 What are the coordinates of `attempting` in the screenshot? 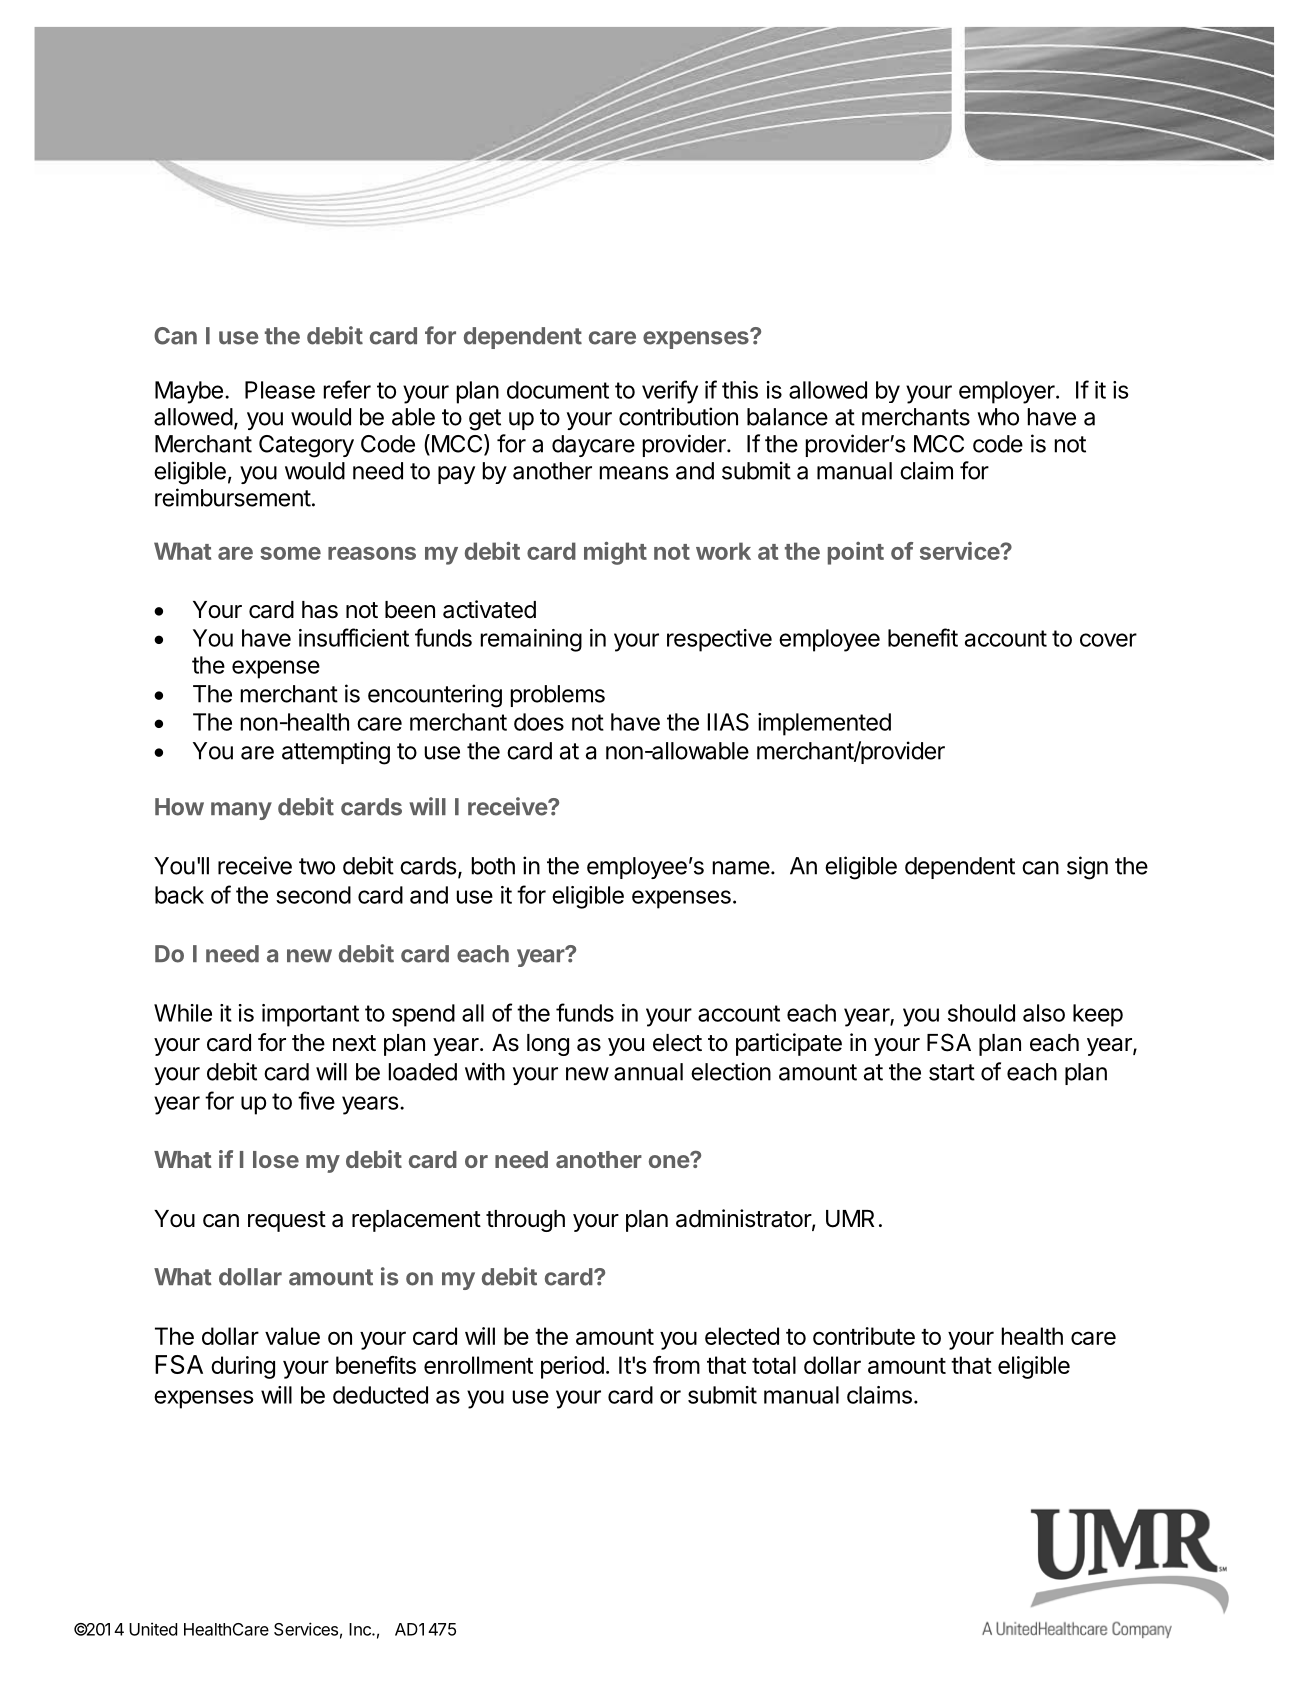 It's located at (336, 753).
